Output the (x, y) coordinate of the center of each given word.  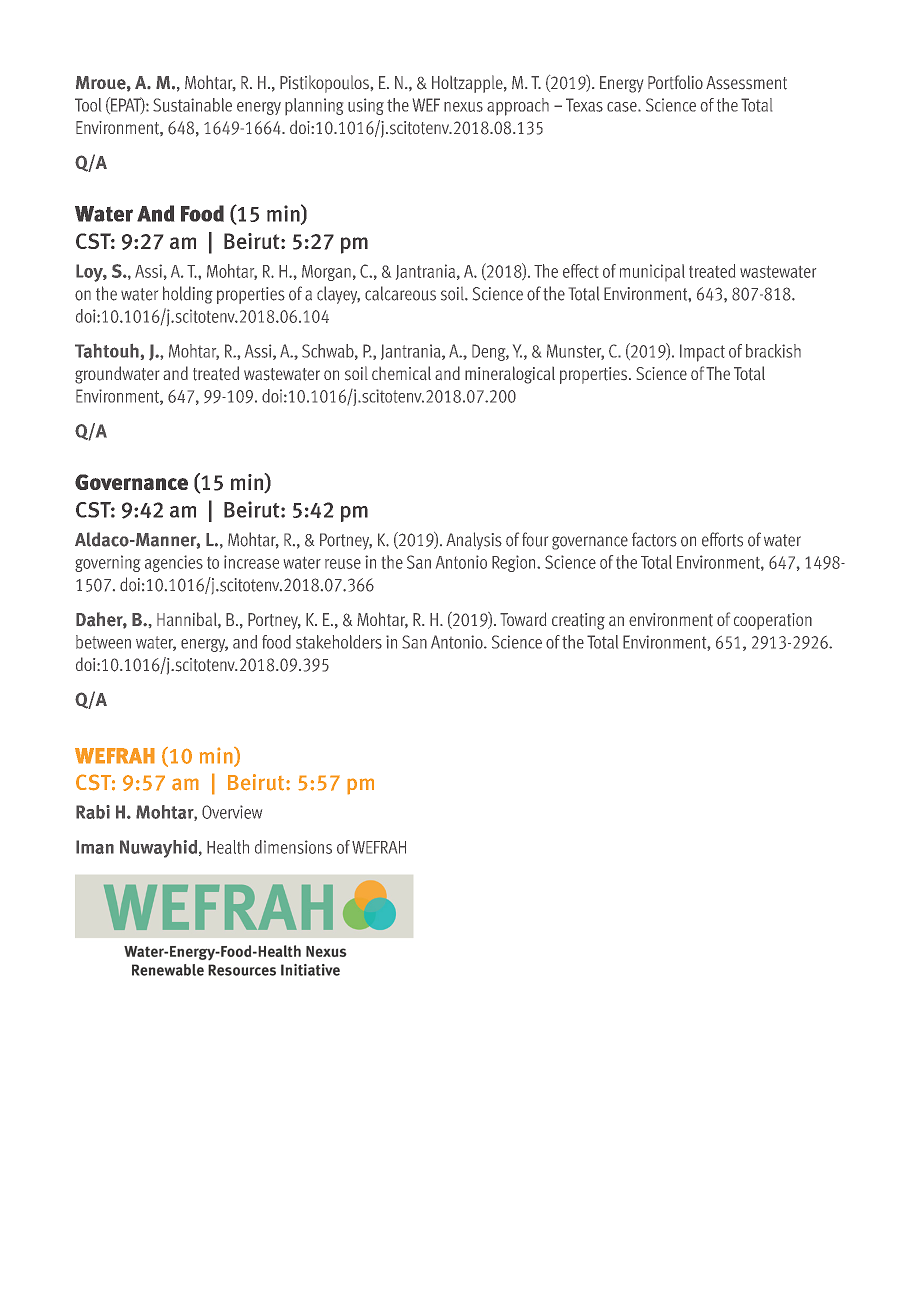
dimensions (293, 847)
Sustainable (192, 105)
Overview (232, 812)
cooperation (773, 621)
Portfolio (675, 82)
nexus (463, 107)
